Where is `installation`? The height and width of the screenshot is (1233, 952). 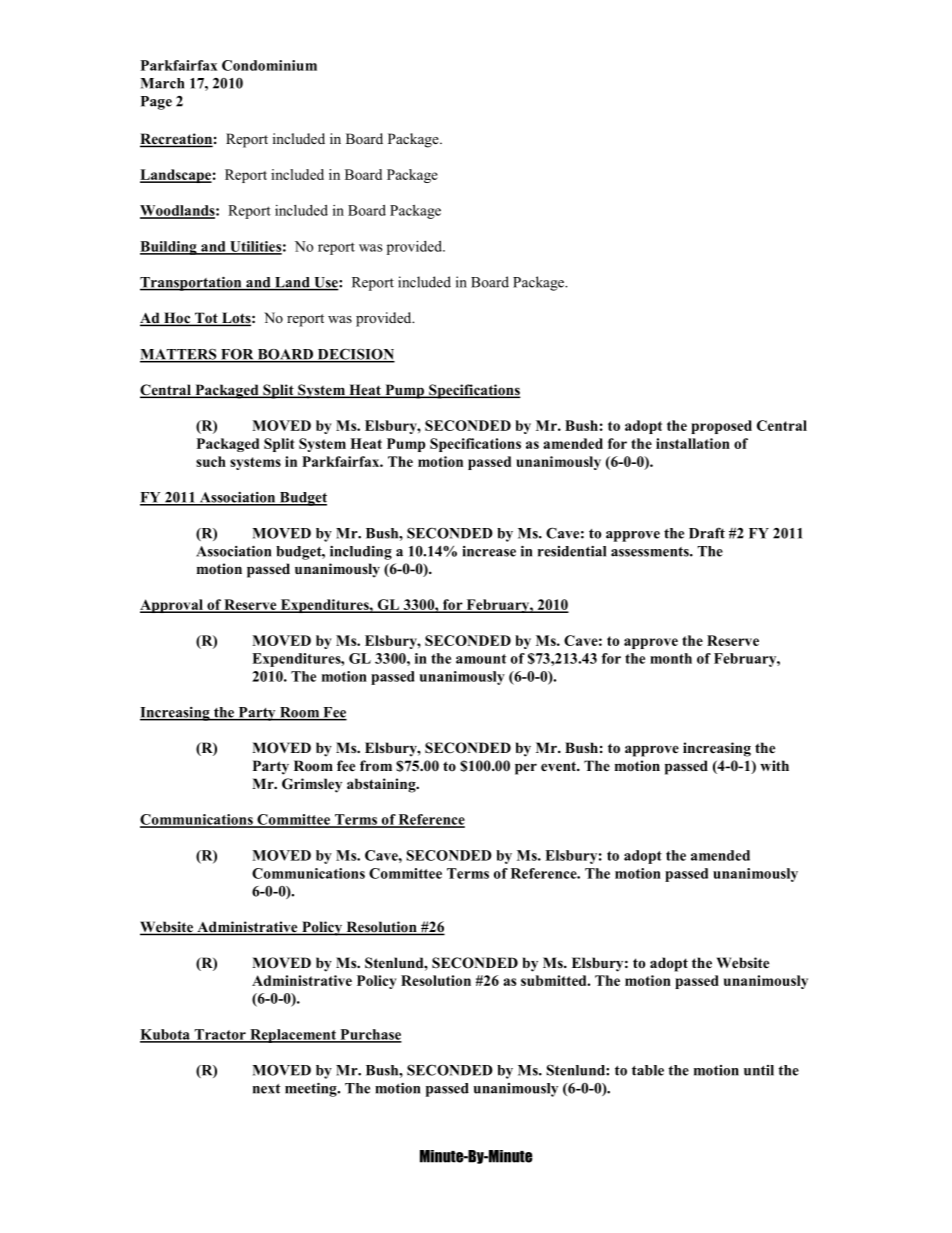
installation is located at coordinates (693, 443).
